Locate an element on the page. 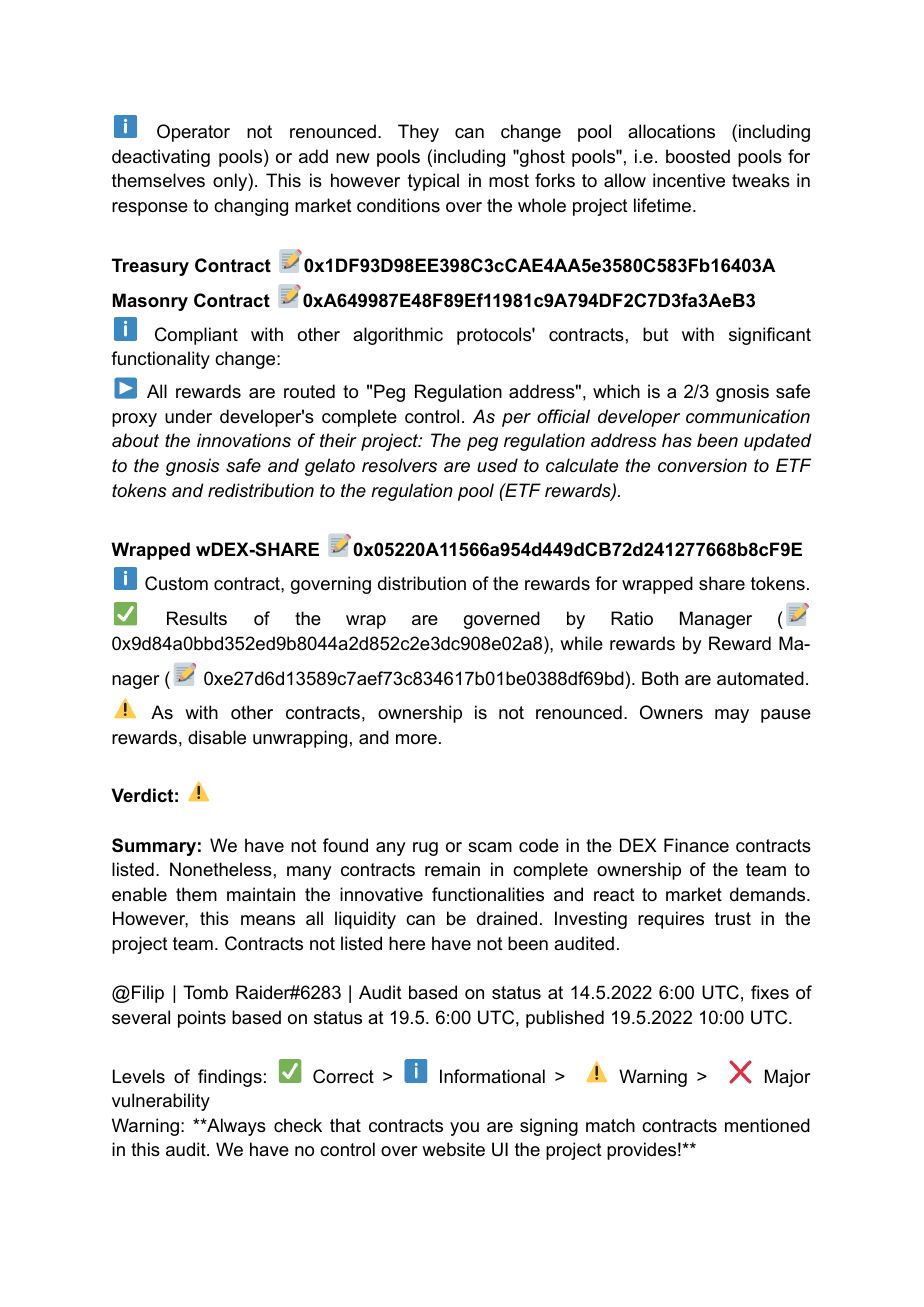 This image has width=924, height=1307. scam is located at coordinates (490, 847).
